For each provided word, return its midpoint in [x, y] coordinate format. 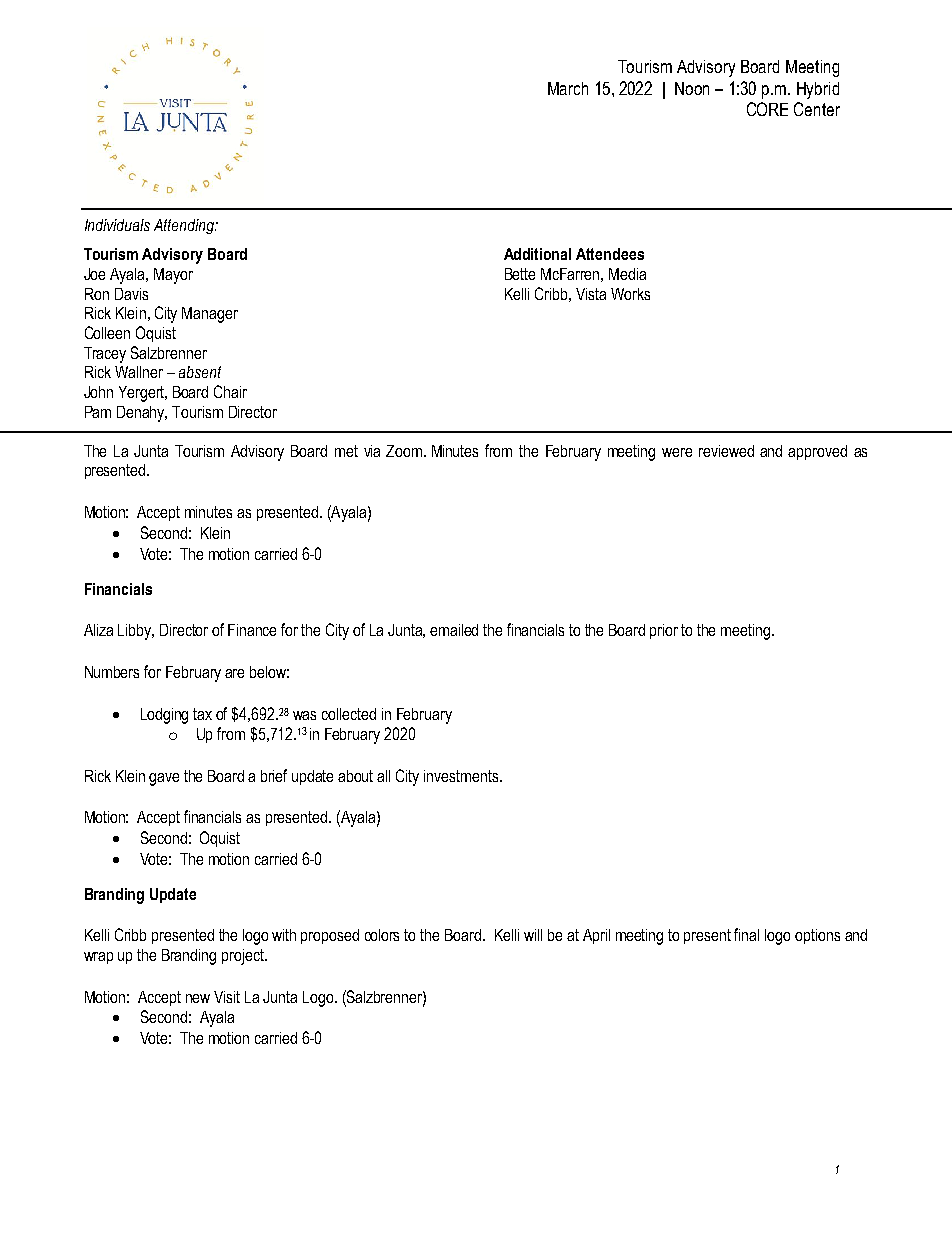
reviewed [726, 451]
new [198, 998]
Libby [136, 632]
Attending [185, 226]
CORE [767, 109]
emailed [454, 630]
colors [382, 935]
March [568, 88]
